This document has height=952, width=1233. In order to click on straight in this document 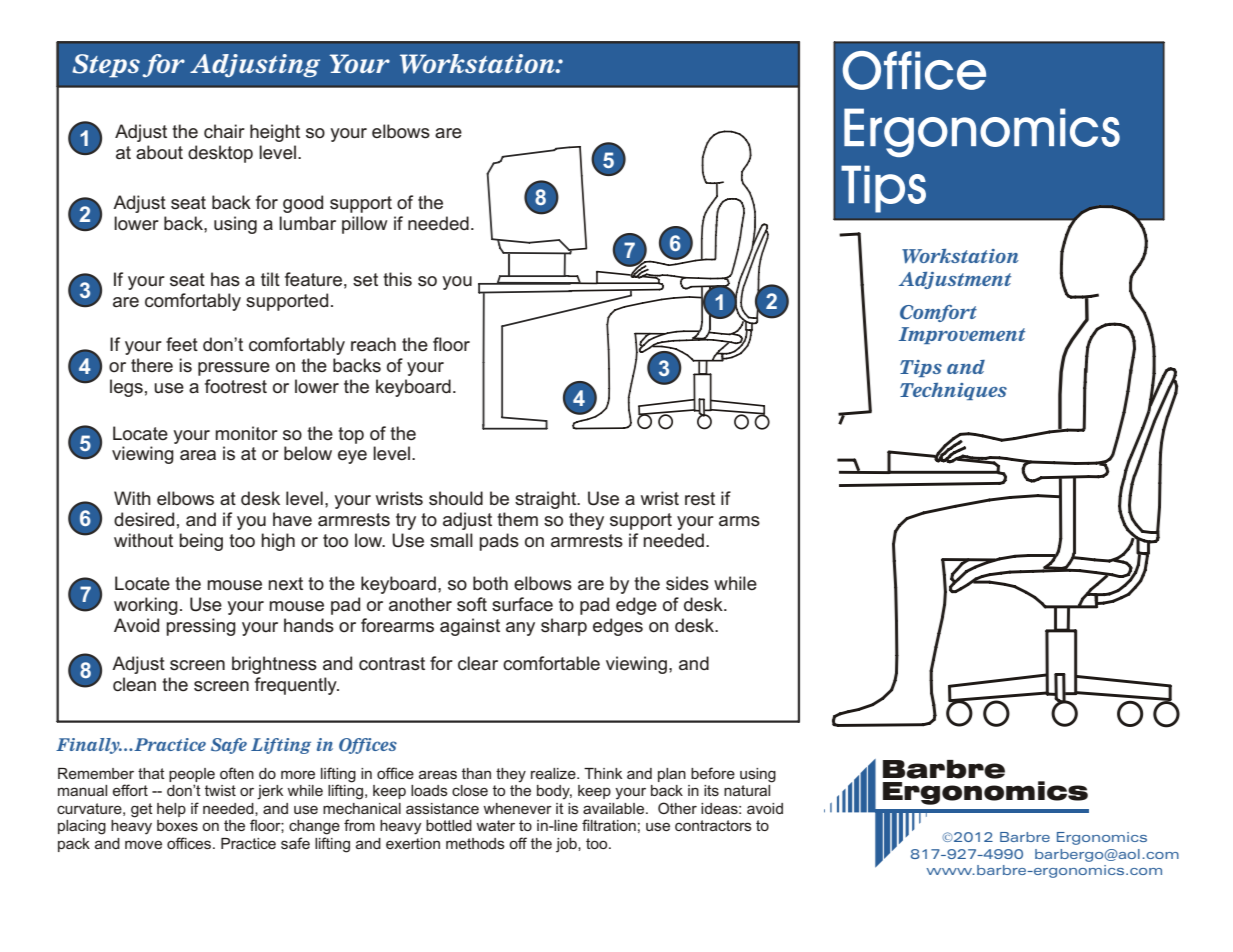, I will do `click(547, 500)`.
